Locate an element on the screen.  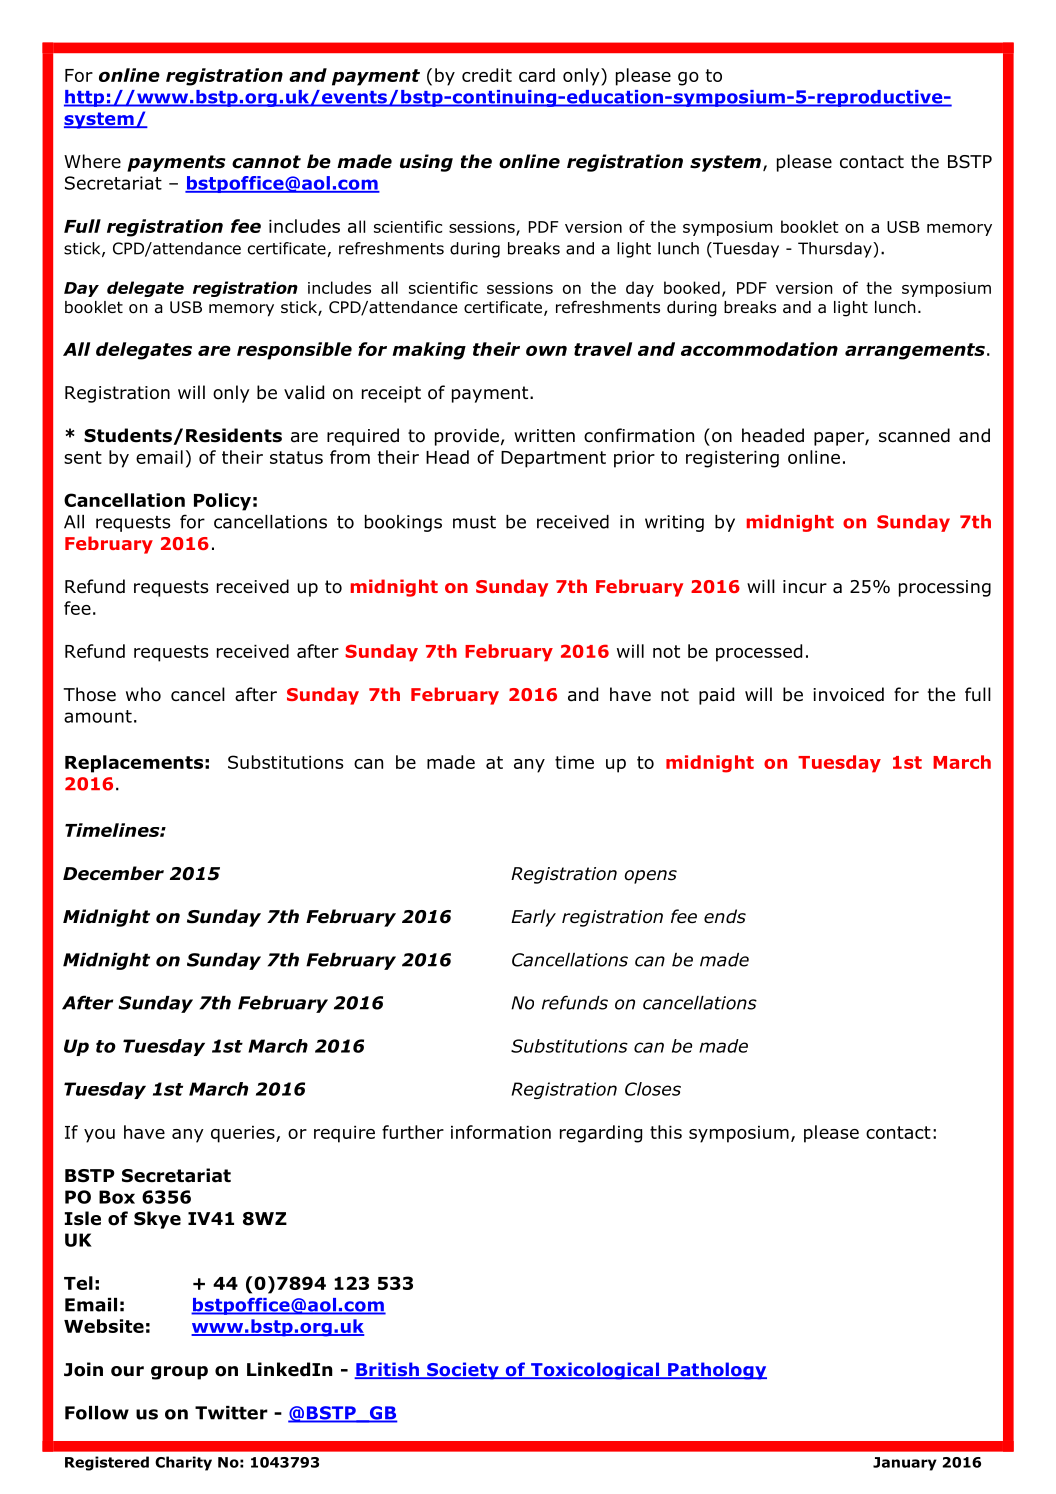
December is located at coordinates (113, 873).
